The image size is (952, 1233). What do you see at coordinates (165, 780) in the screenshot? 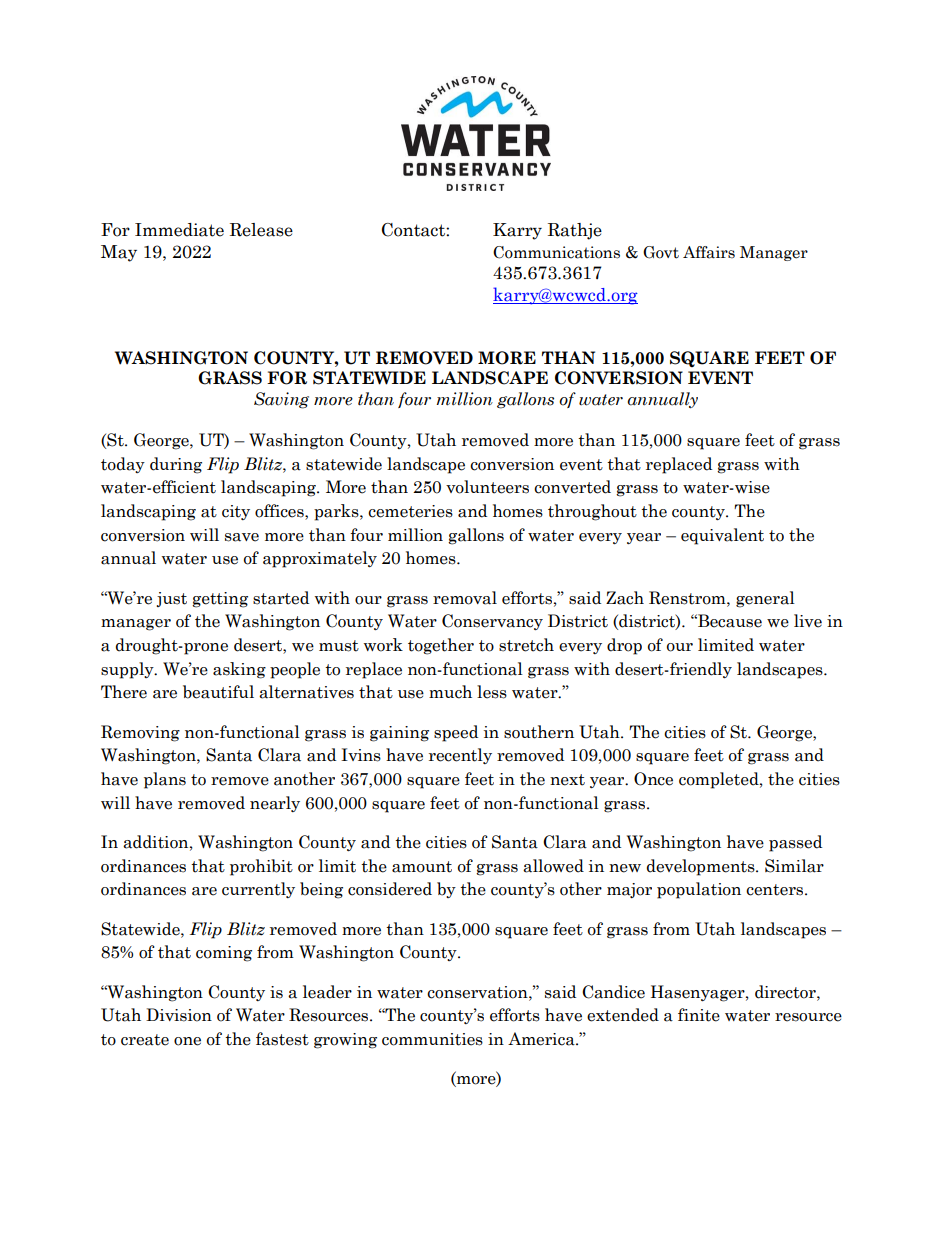
I see `plans` at bounding box center [165, 780].
